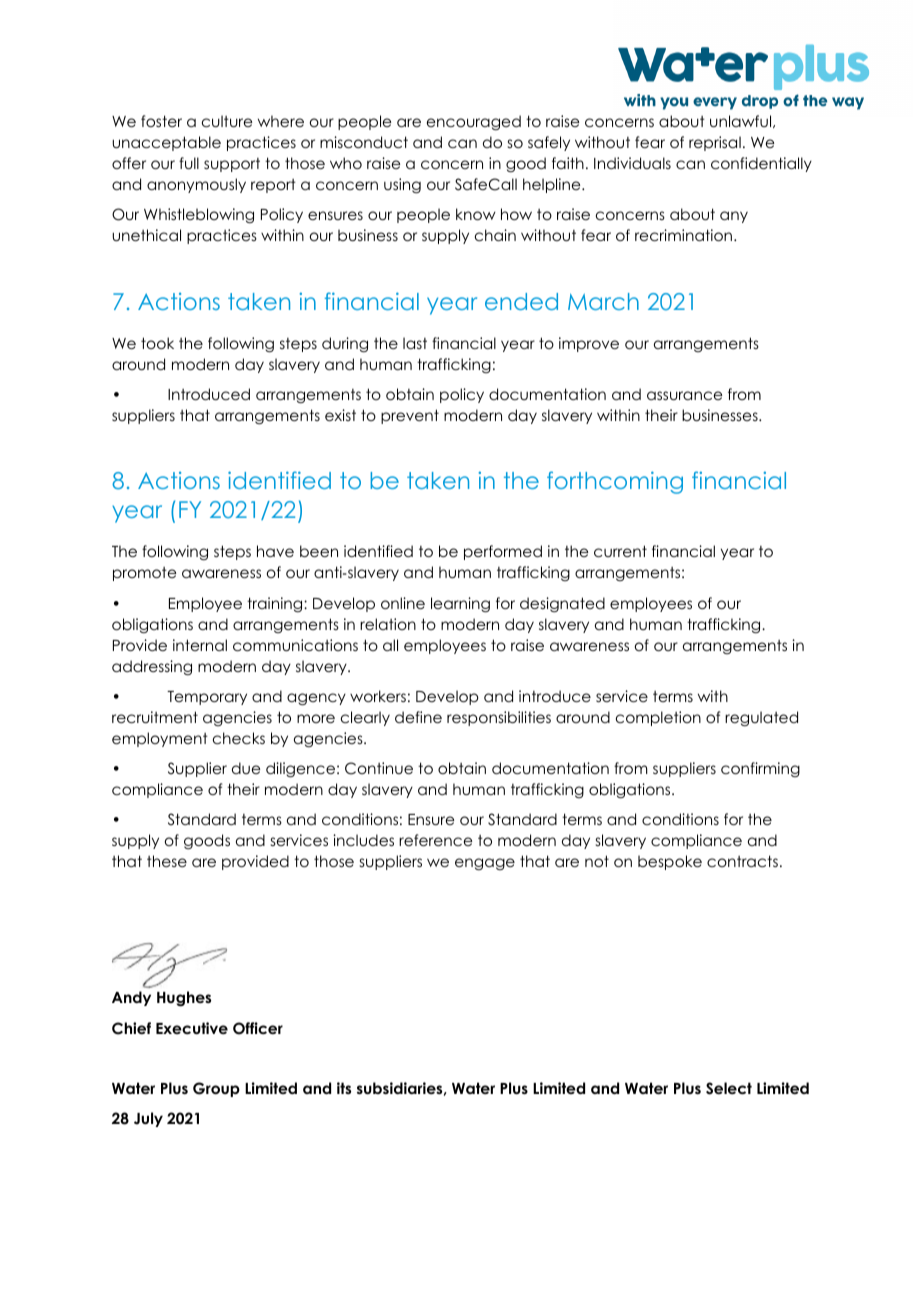 The width and height of the screenshot is (924, 1308). What do you see at coordinates (379, 768) in the screenshot?
I see `Continue` at bounding box center [379, 768].
